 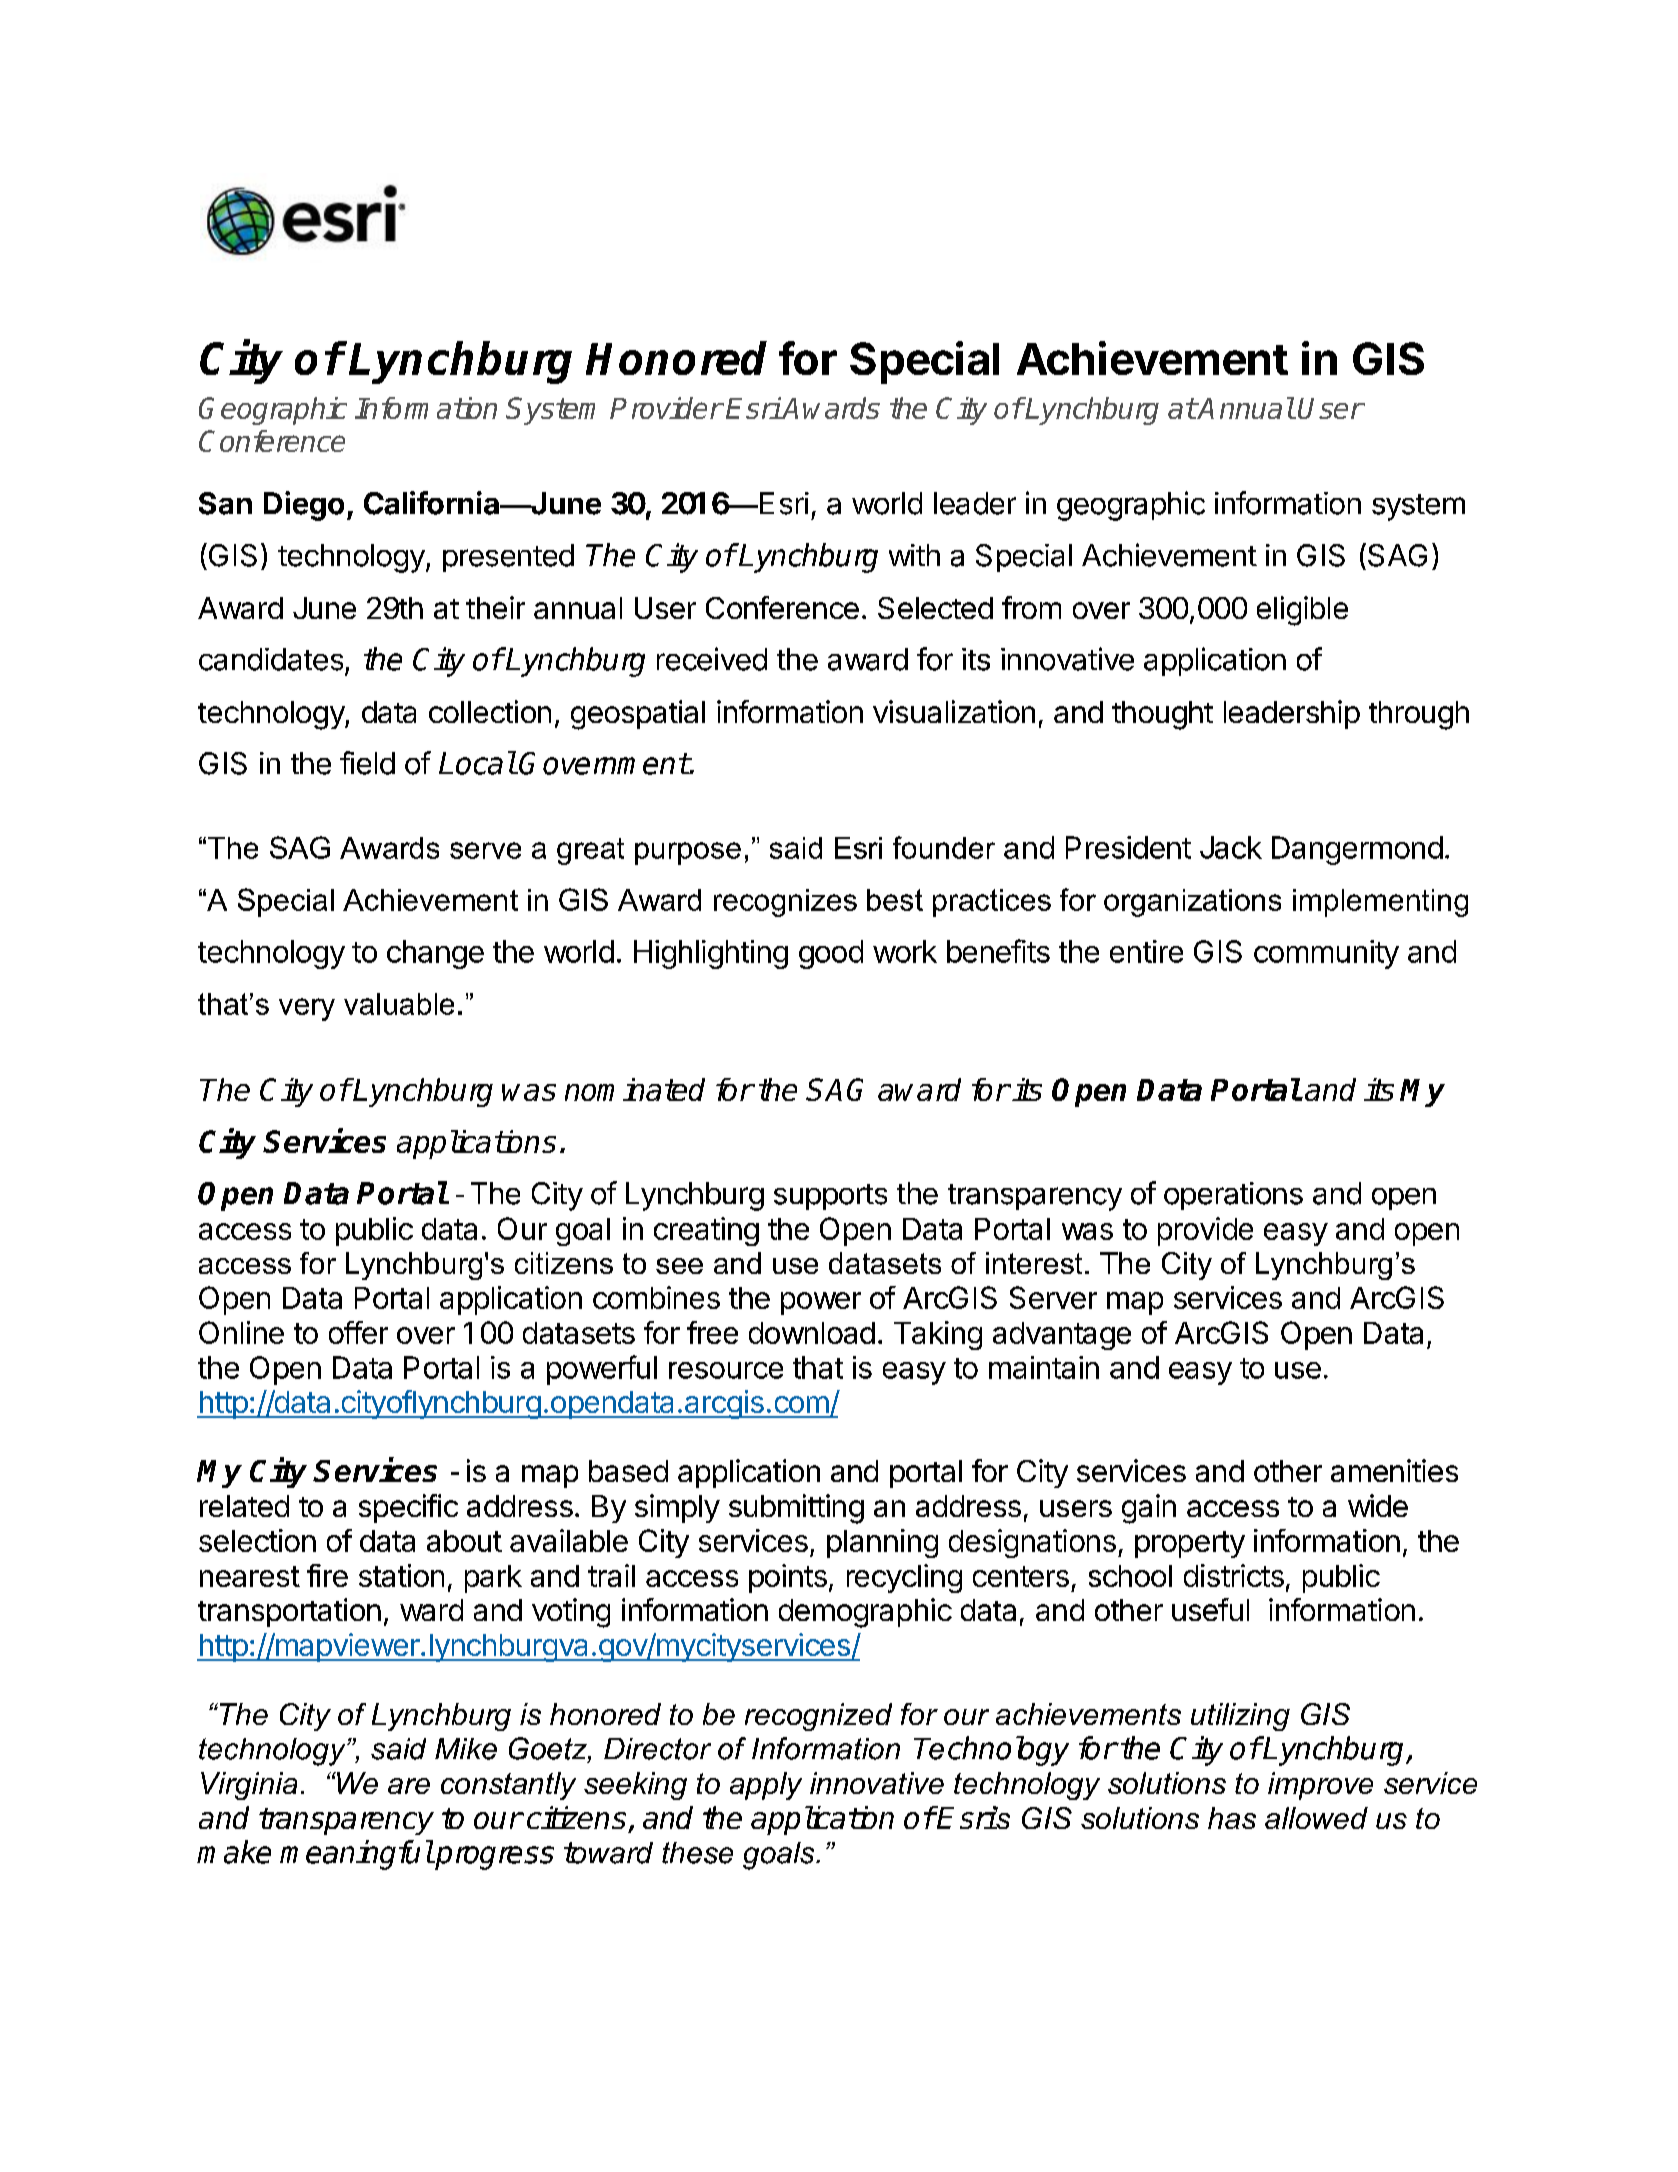 I want to click on amenities, so click(x=1394, y=1470).
